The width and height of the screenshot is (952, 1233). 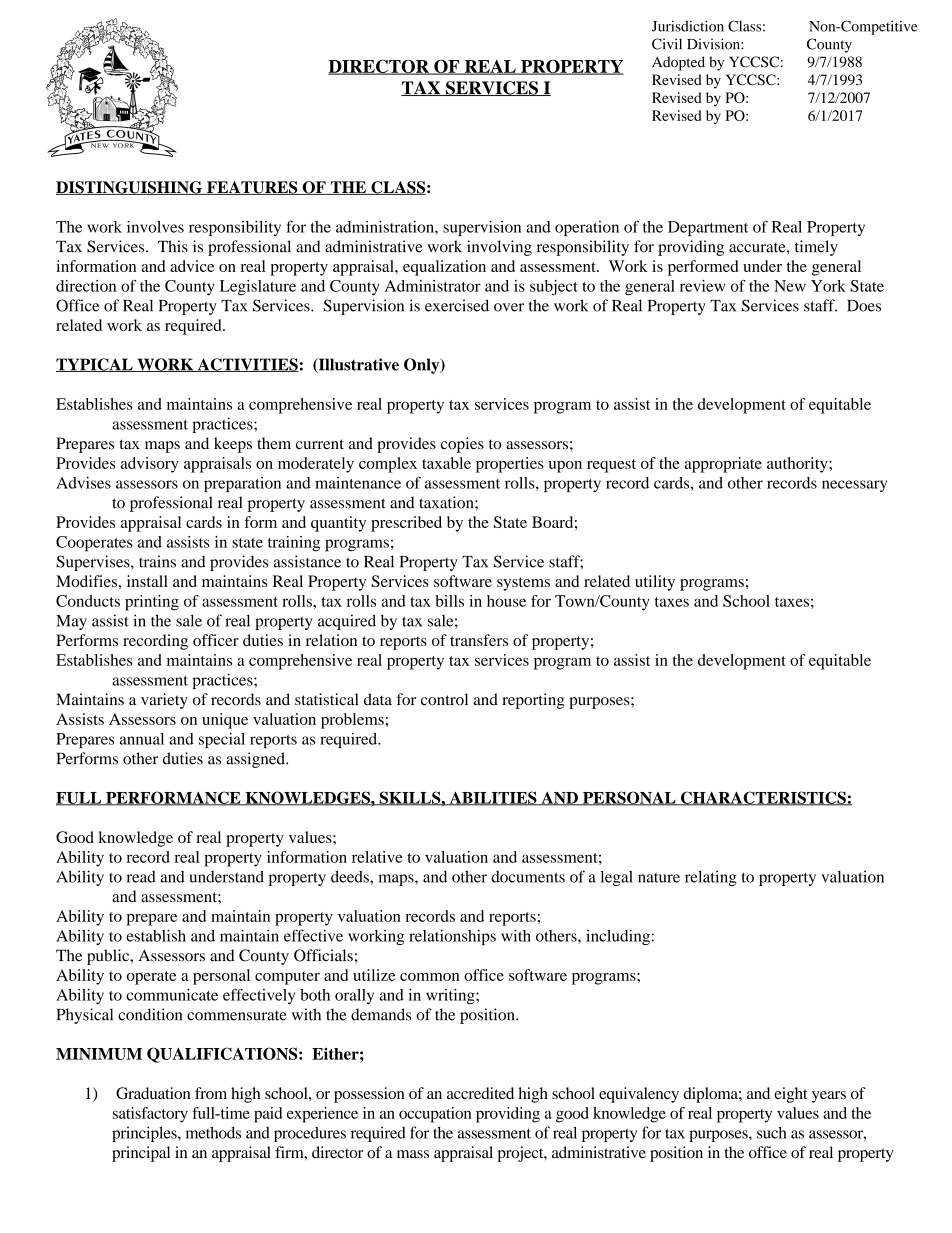 What do you see at coordinates (763, 798) in the screenshot?
I see `CHARACTERISTICS` at bounding box center [763, 798].
